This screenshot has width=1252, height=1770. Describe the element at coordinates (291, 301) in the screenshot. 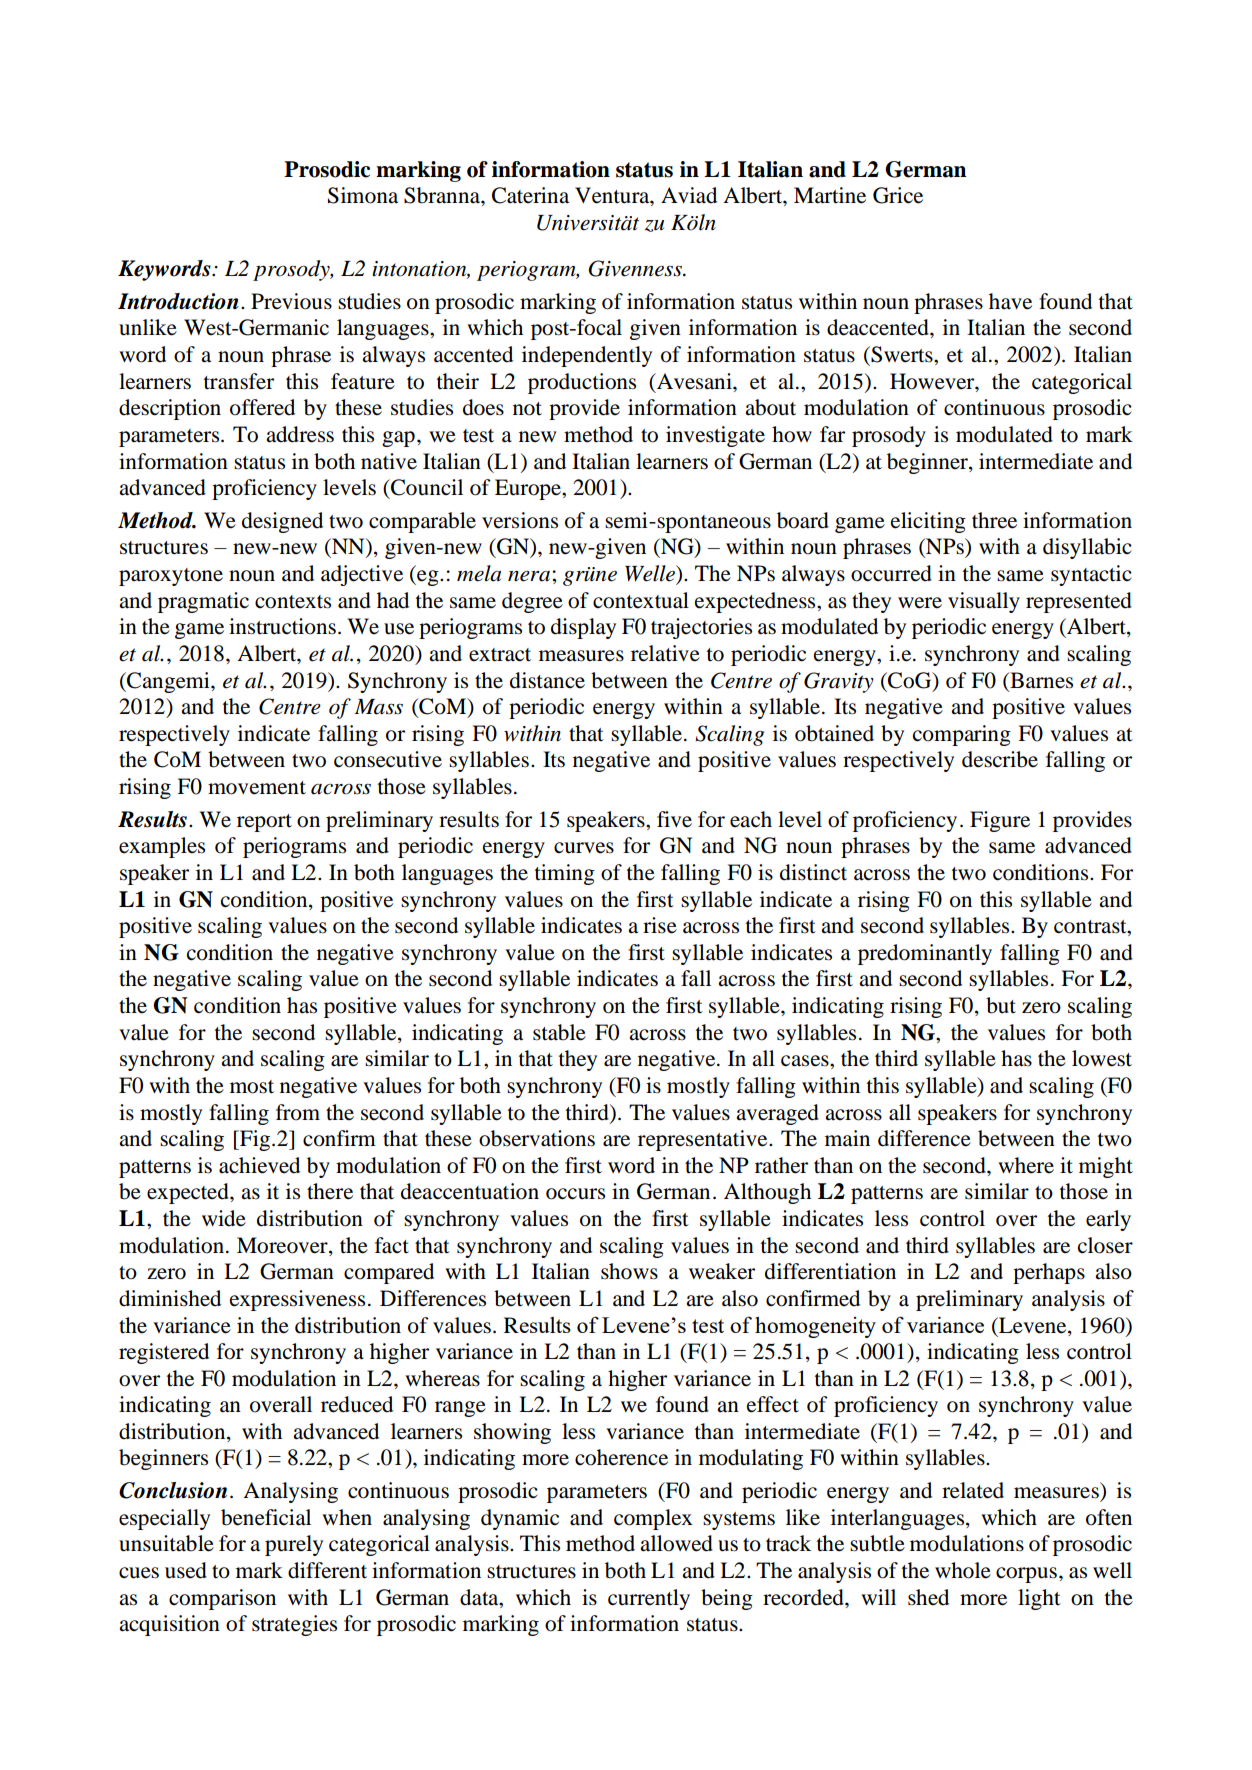

I see `Previous` at that location.
